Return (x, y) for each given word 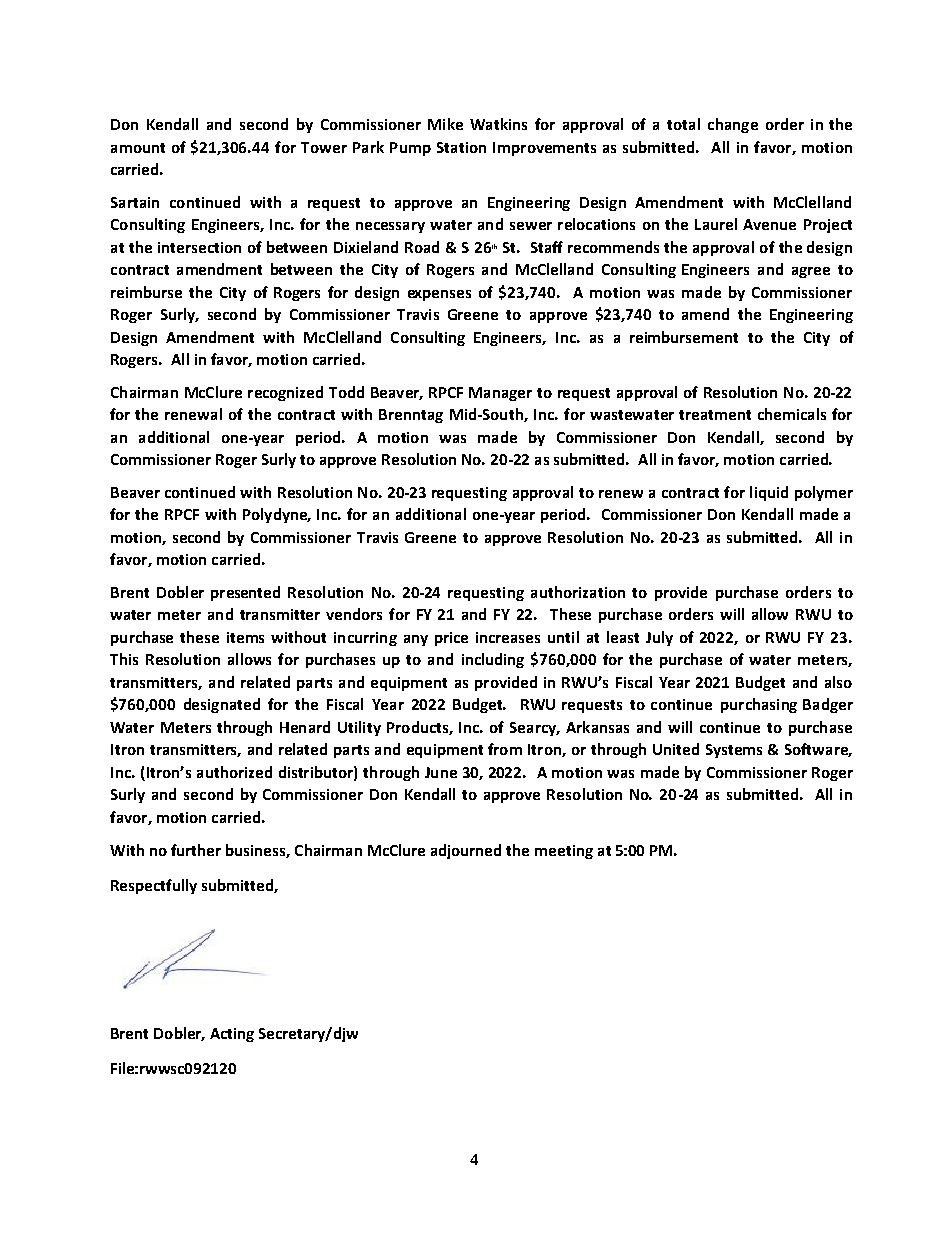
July (659, 638)
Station (461, 147)
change (733, 125)
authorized (234, 772)
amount (138, 148)
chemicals (792, 414)
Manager (500, 394)
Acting (232, 1035)
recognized (285, 393)
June (441, 772)
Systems (734, 751)
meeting (564, 852)
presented (245, 593)
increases (508, 637)
